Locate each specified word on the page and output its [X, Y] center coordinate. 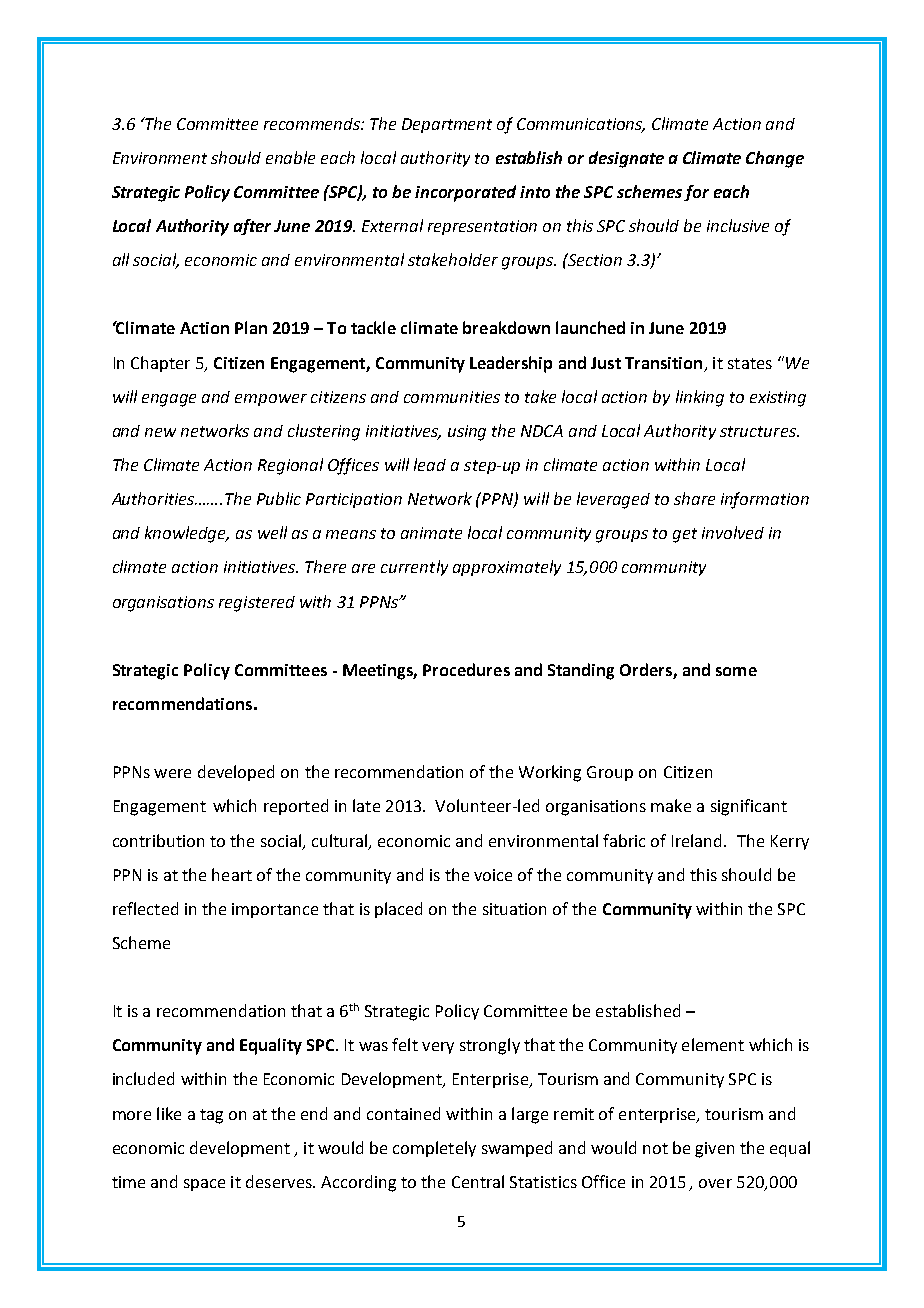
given [714, 1150]
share [694, 498]
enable [290, 157]
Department [447, 125]
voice [493, 875]
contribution [158, 840]
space [204, 1185]
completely [434, 1149]
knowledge [187, 534]
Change [775, 159]
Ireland [698, 840]
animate [431, 533]
